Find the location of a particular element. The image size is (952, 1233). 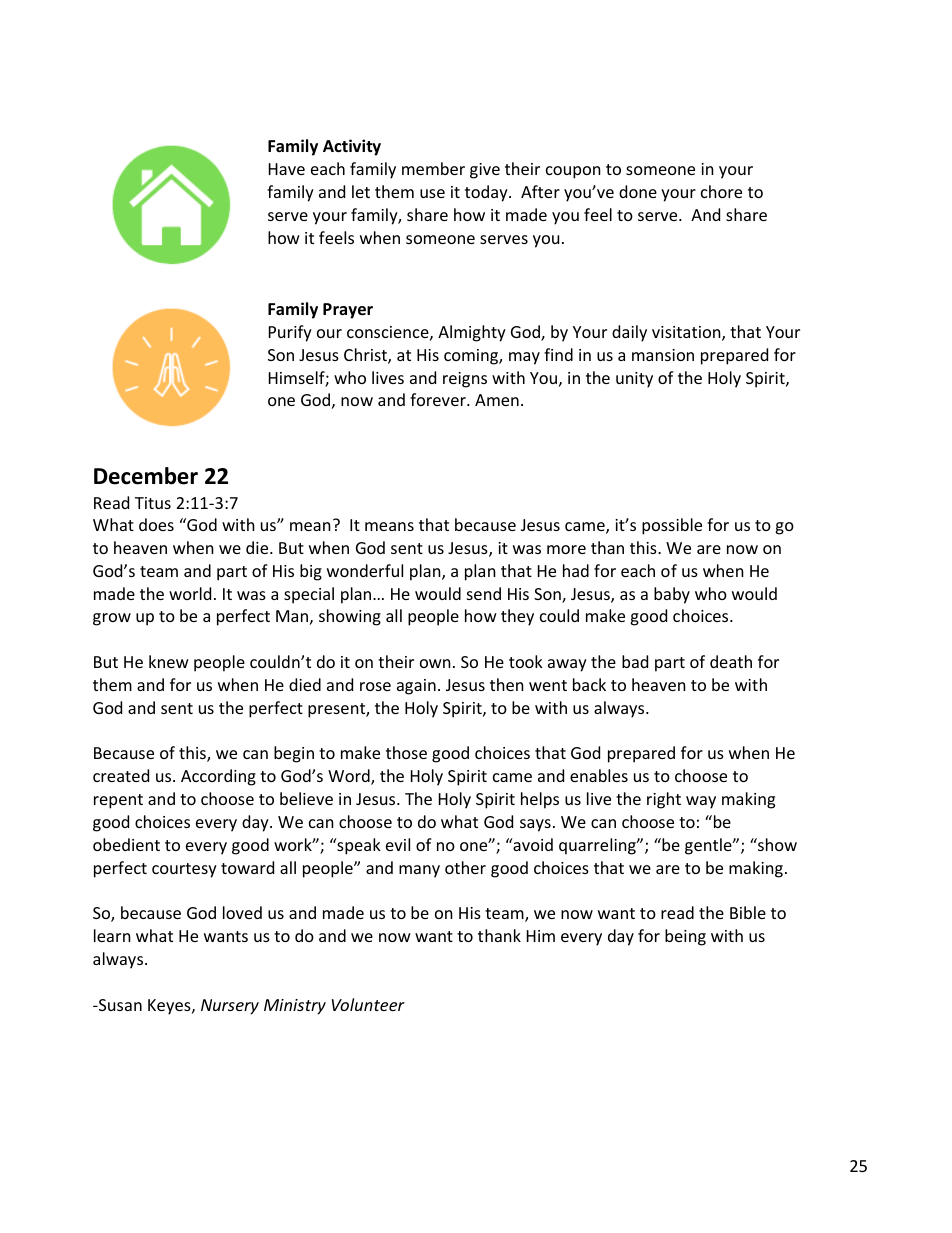

send is located at coordinates (484, 593).
